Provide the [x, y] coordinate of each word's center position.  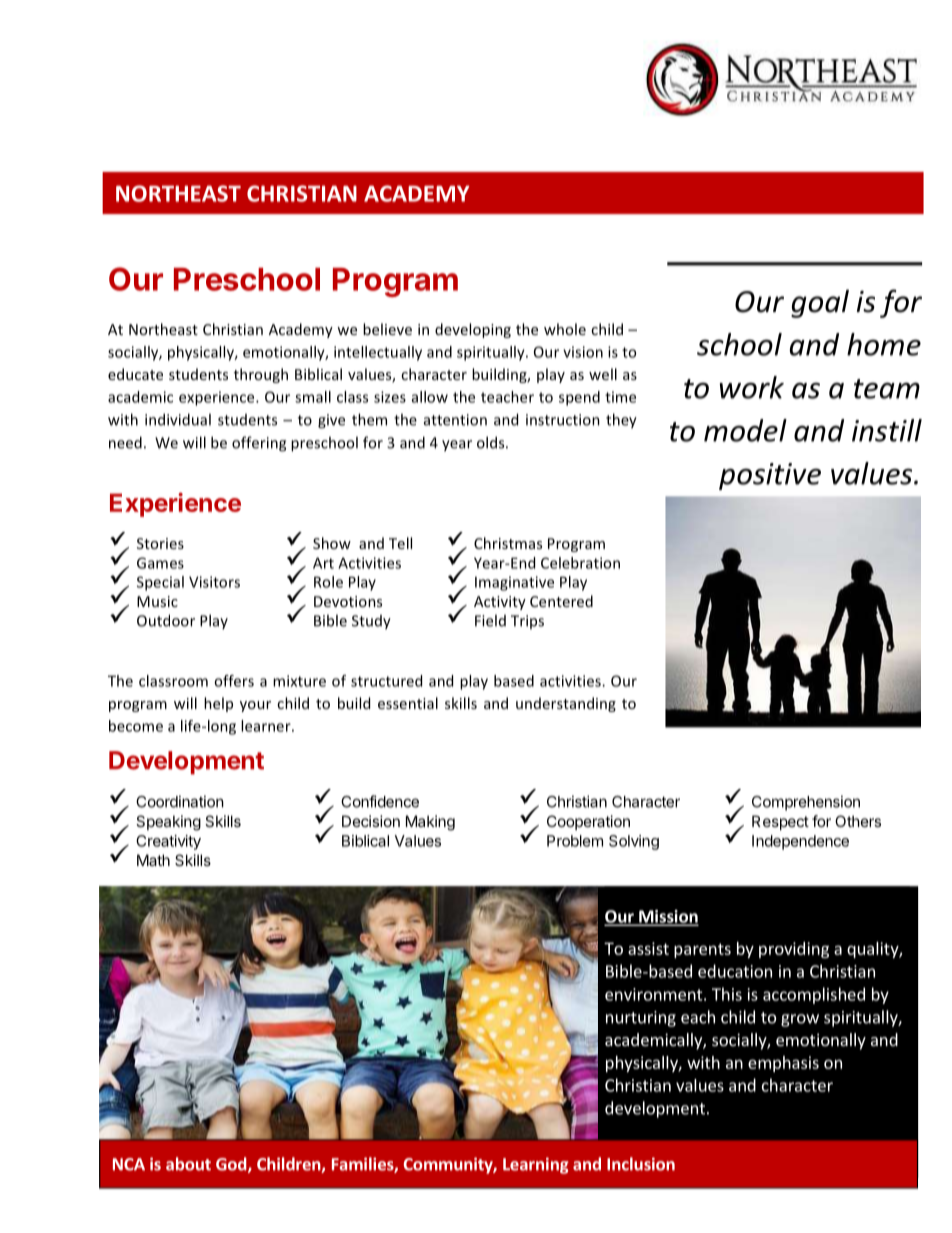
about [188, 1164]
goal [820, 303]
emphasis [783, 1064]
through [261, 375]
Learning [536, 1165]
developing [473, 330]
